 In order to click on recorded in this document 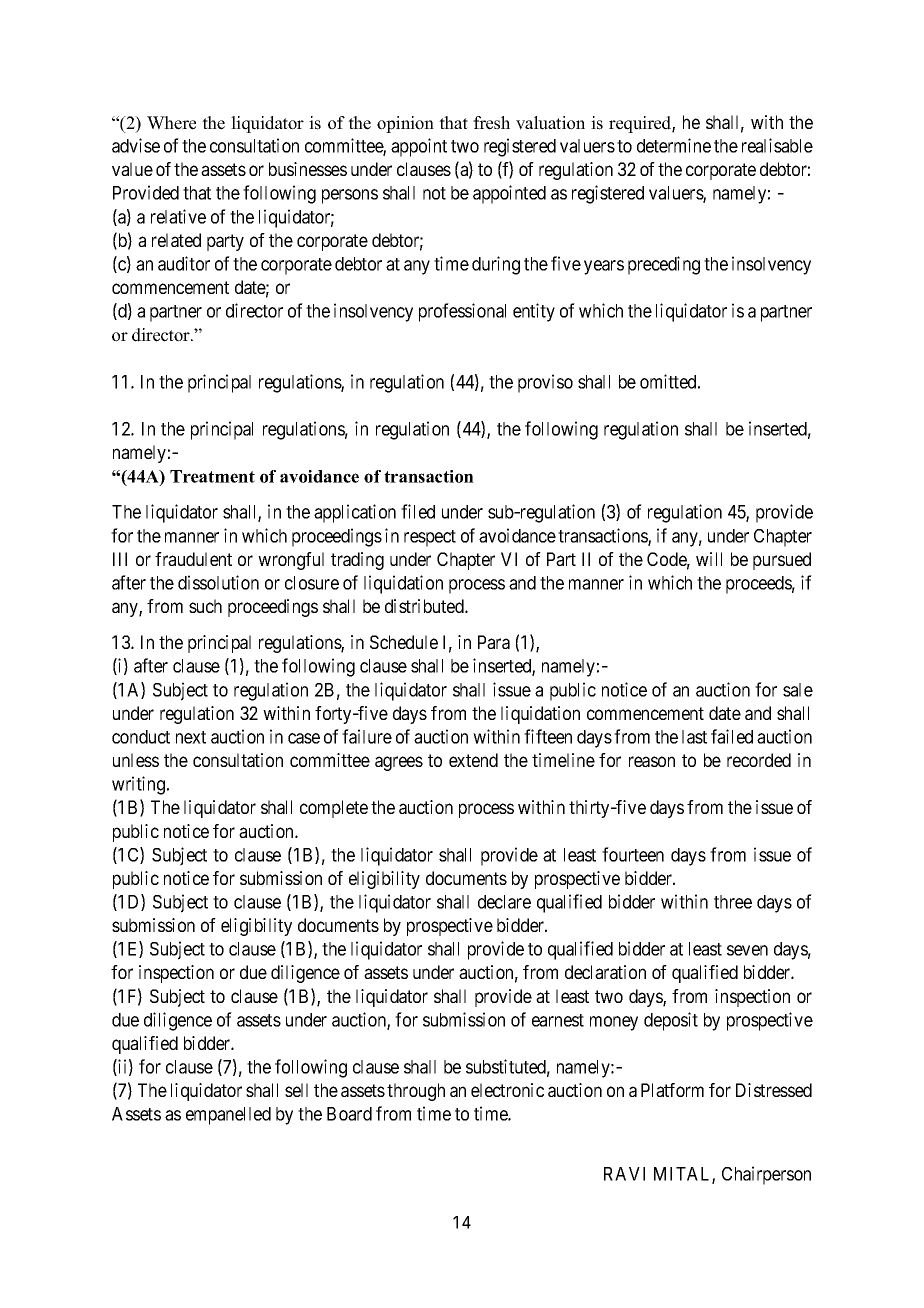, I will do `click(759, 760)`.
